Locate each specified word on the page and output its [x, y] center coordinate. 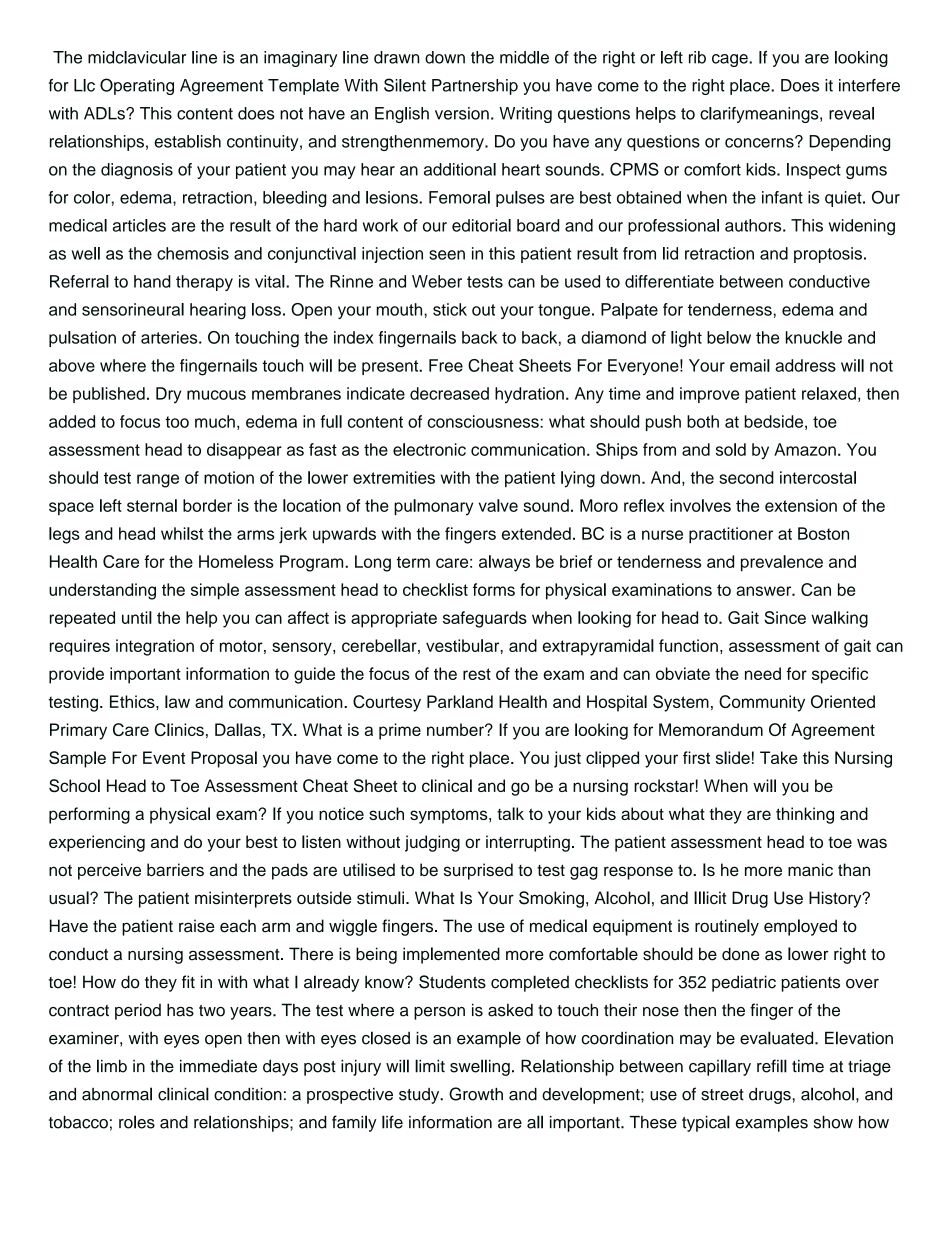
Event [164, 757]
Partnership [475, 87]
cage [731, 60]
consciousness [484, 421]
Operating [137, 86]
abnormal [117, 1094]
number [456, 729]
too [177, 422]
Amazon [805, 449]
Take [778, 757]
